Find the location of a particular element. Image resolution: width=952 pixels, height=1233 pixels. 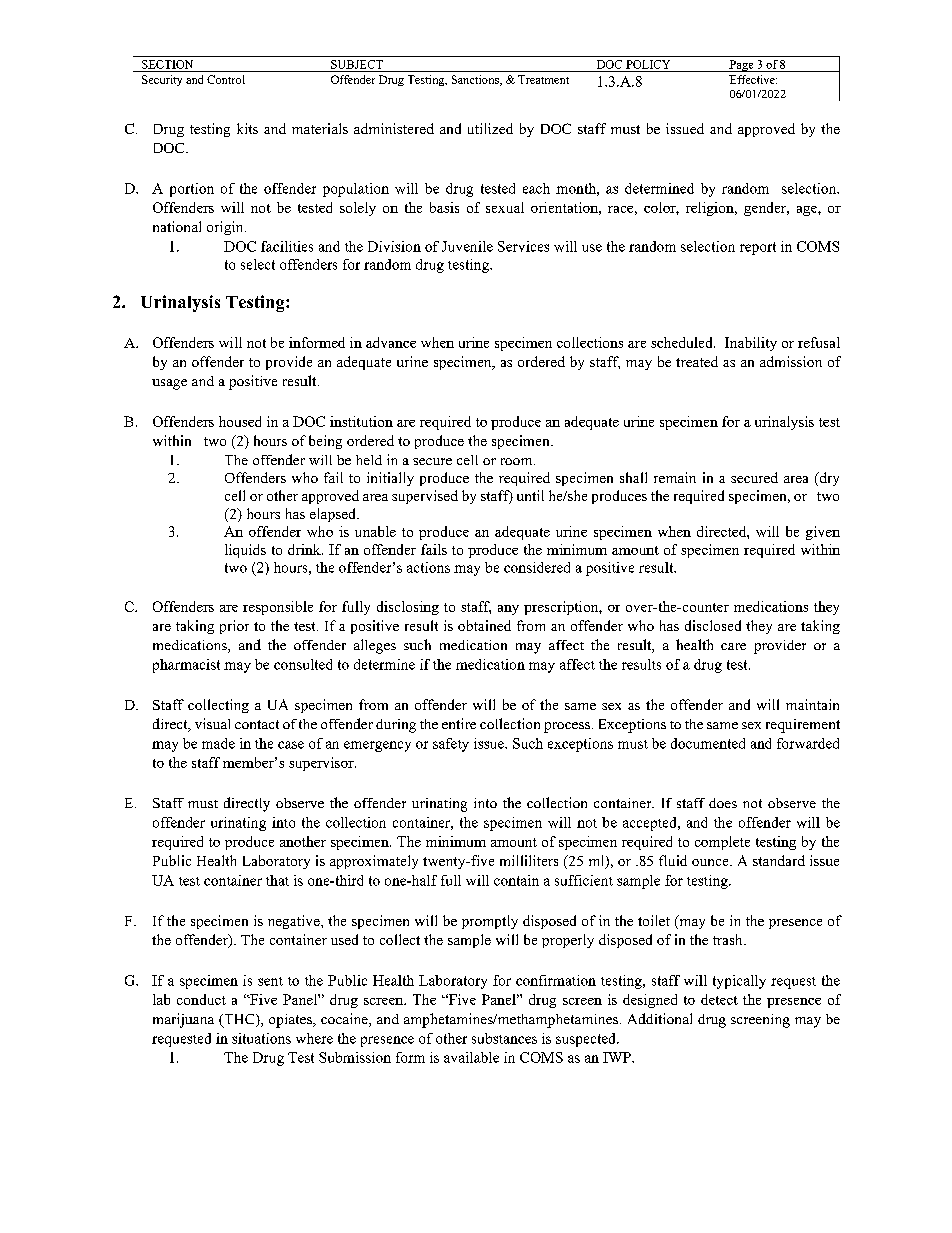

kits is located at coordinates (247, 128).
